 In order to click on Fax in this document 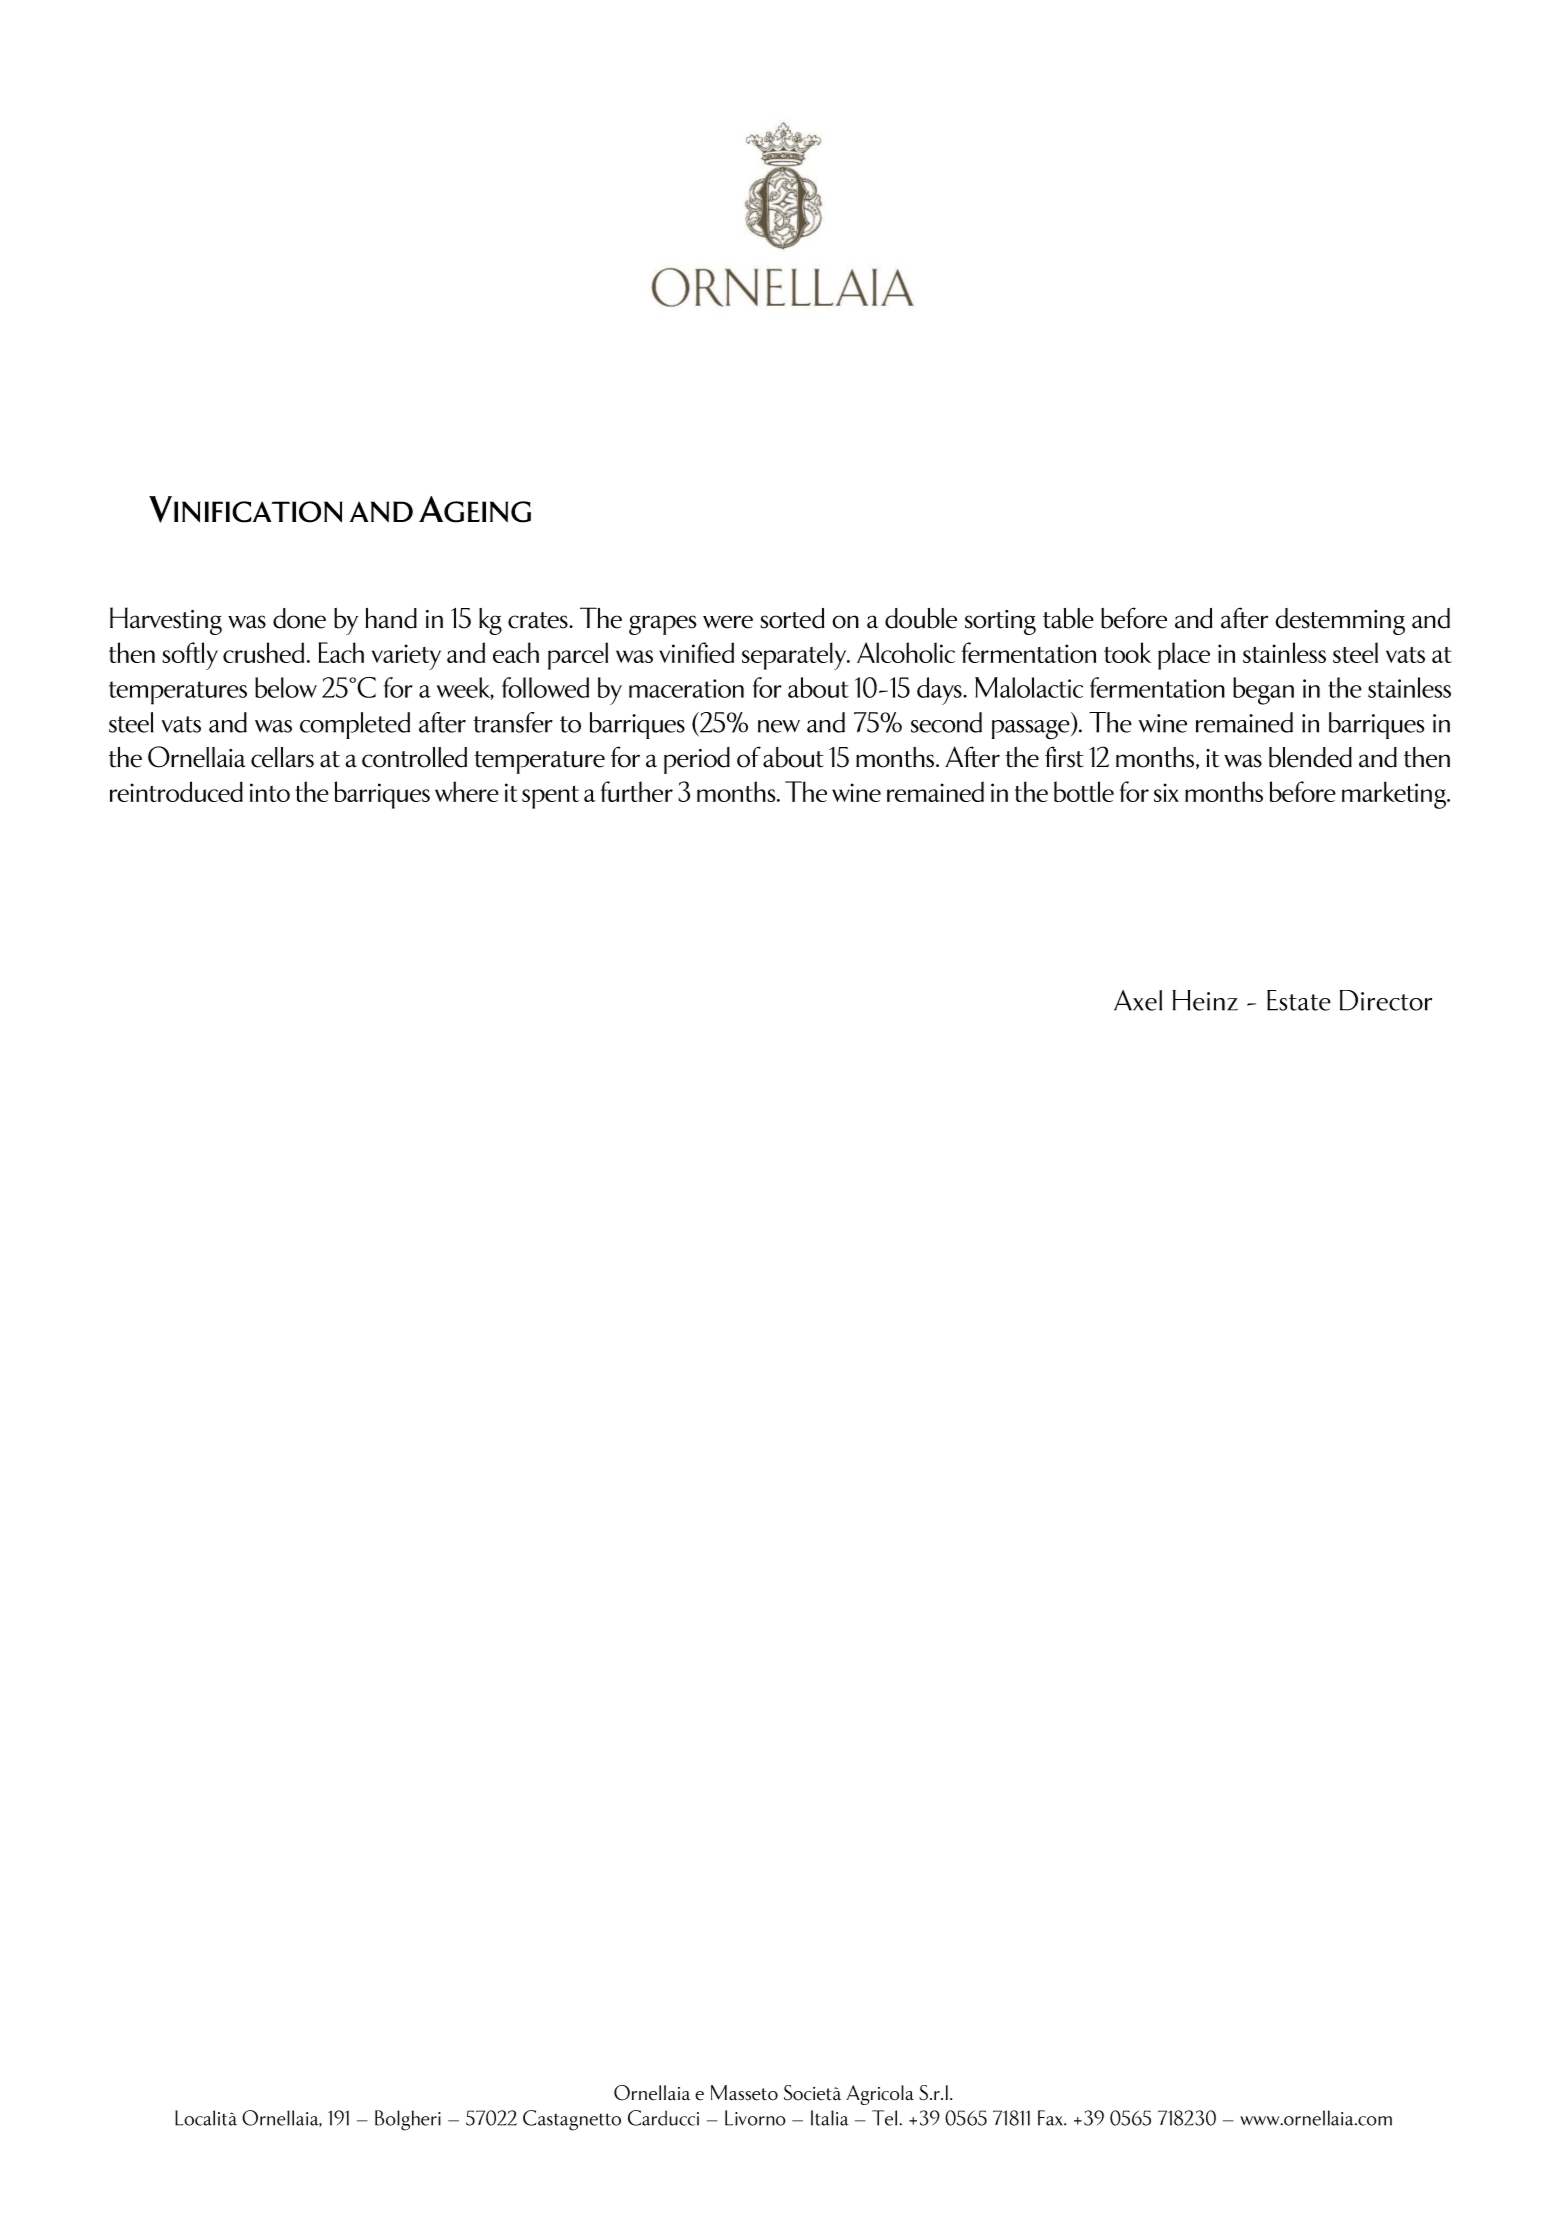, I will do `click(1052, 2118)`.
